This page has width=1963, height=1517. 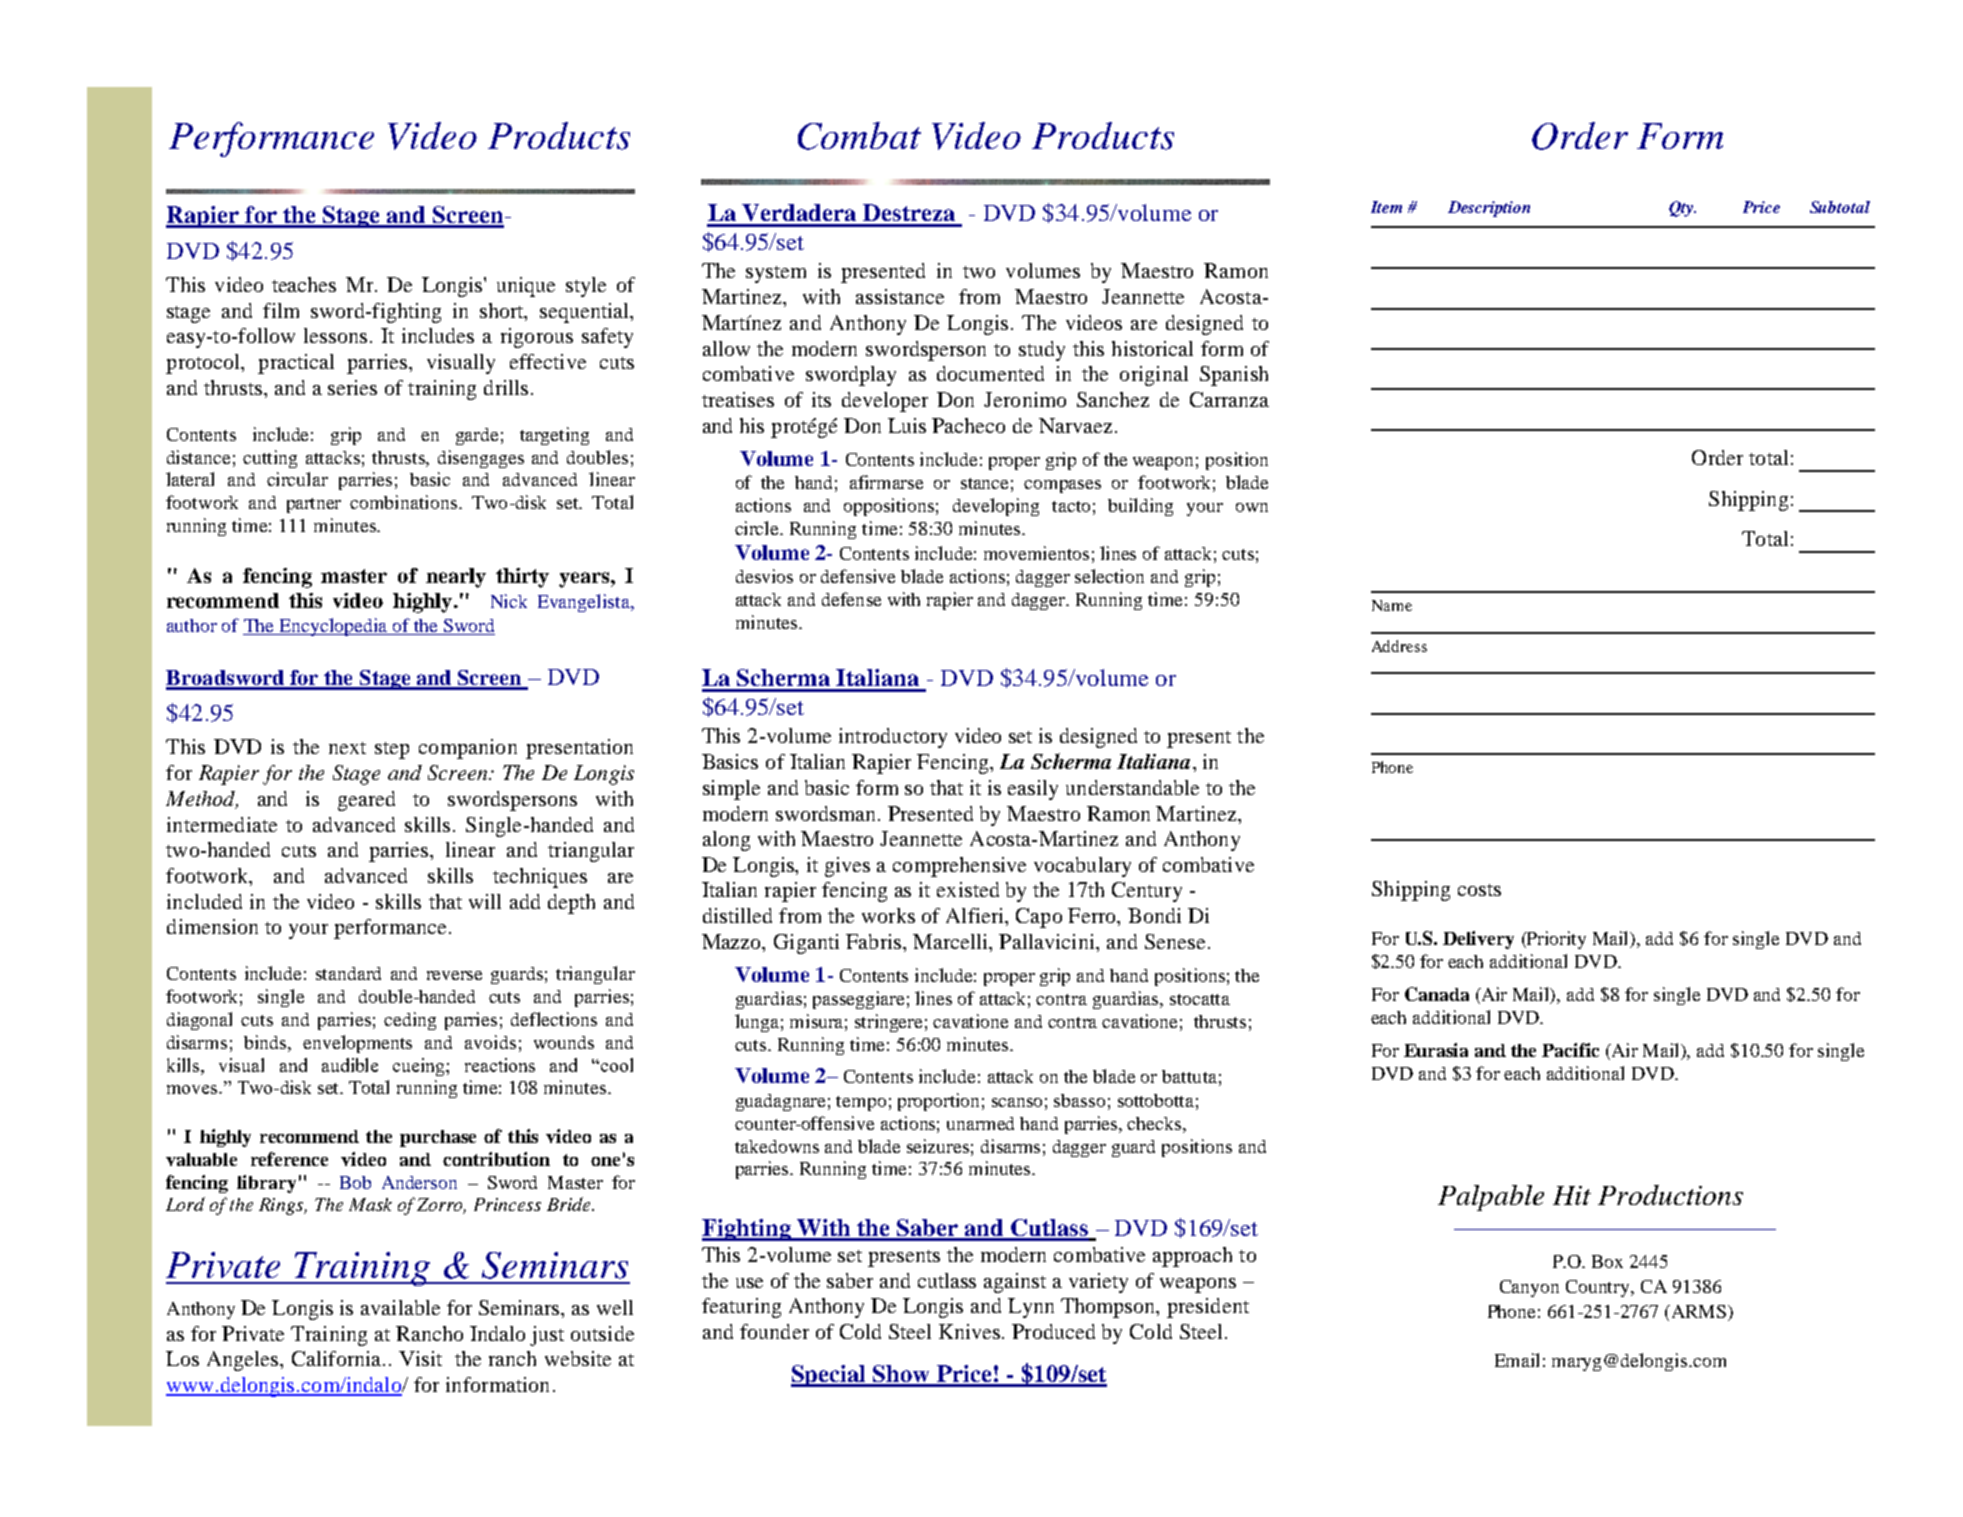 What do you see at coordinates (776, 274) in the page?
I see `system` at bounding box center [776, 274].
